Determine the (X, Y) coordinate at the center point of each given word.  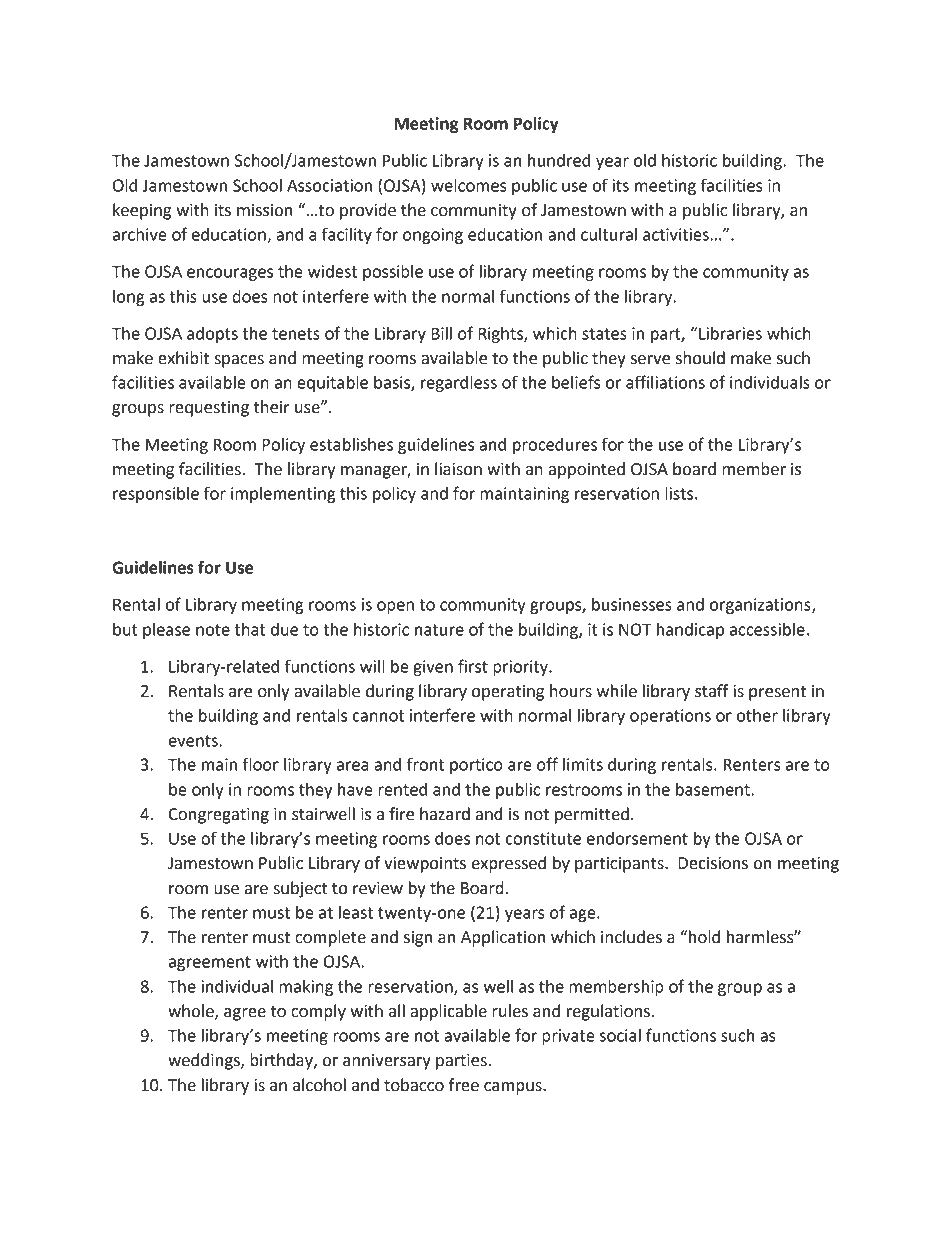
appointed (586, 470)
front (425, 764)
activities (676, 234)
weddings (205, 1061)
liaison (458, 469)
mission (264, 210)
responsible (156, 495)
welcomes (469, 185)
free (464, 1085)
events (193, 741)
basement (714, 789)
